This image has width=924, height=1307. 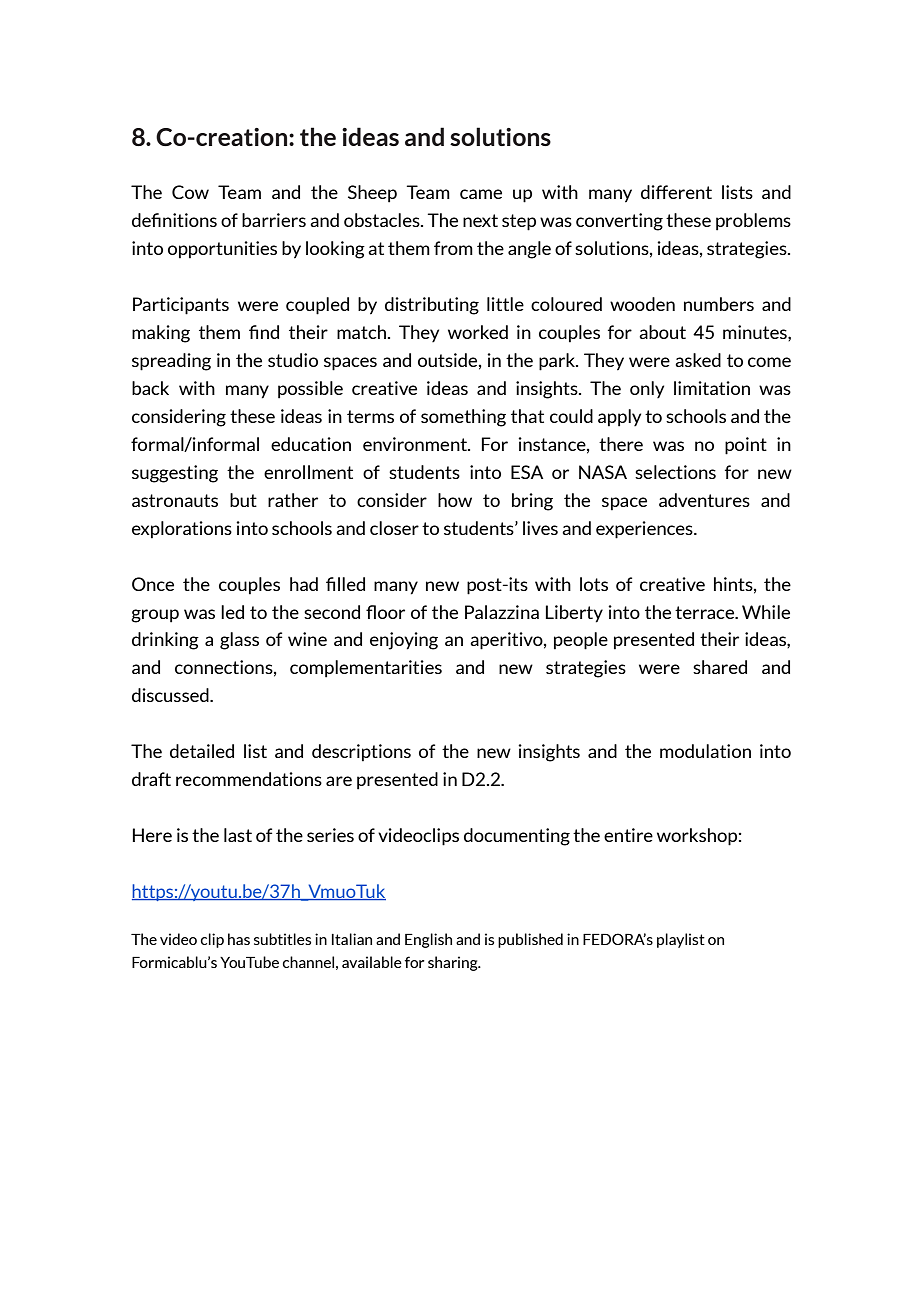 I want to click on different, so click(x=676, y=192).
